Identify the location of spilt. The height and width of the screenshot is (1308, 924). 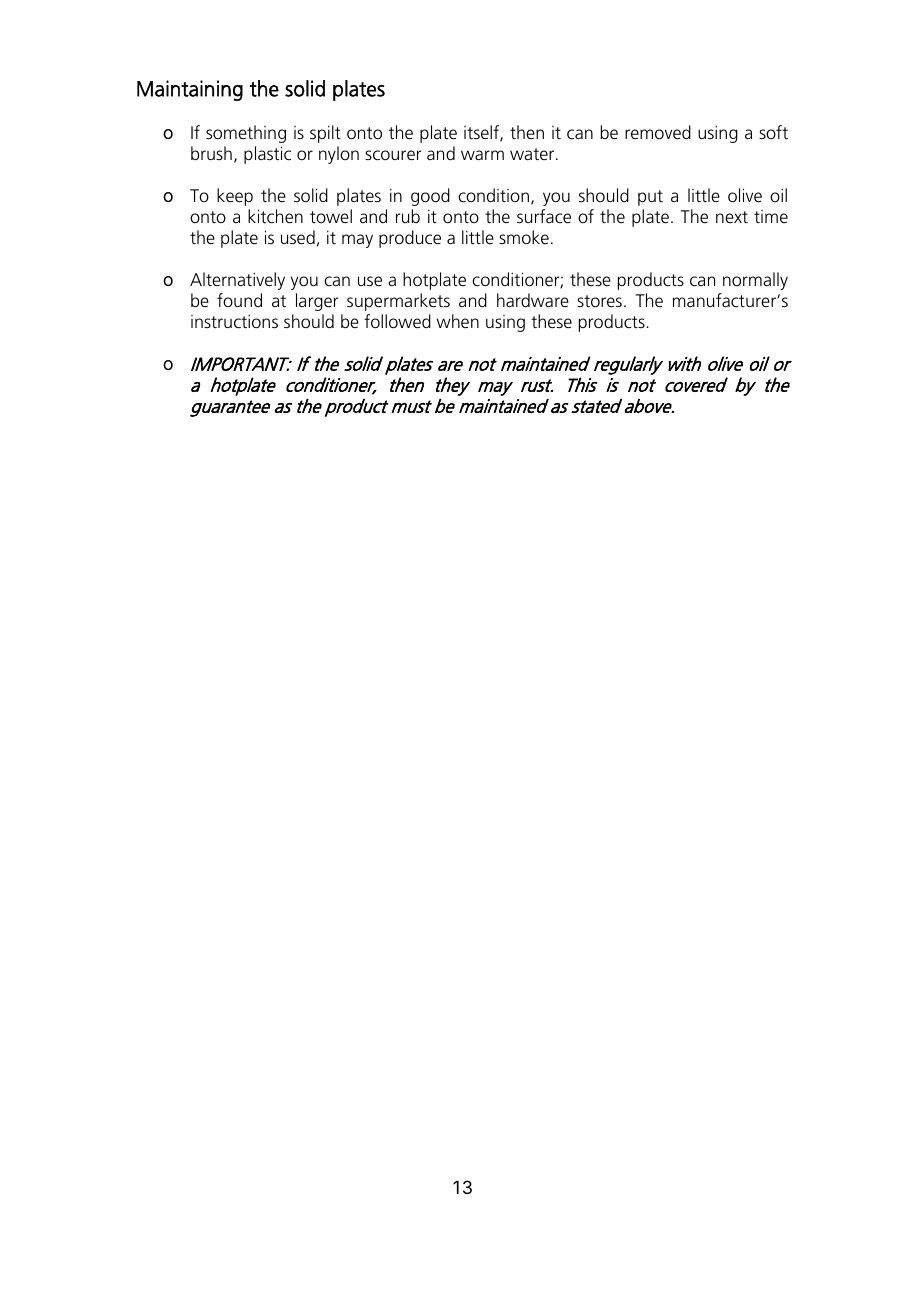
(325, 134).
